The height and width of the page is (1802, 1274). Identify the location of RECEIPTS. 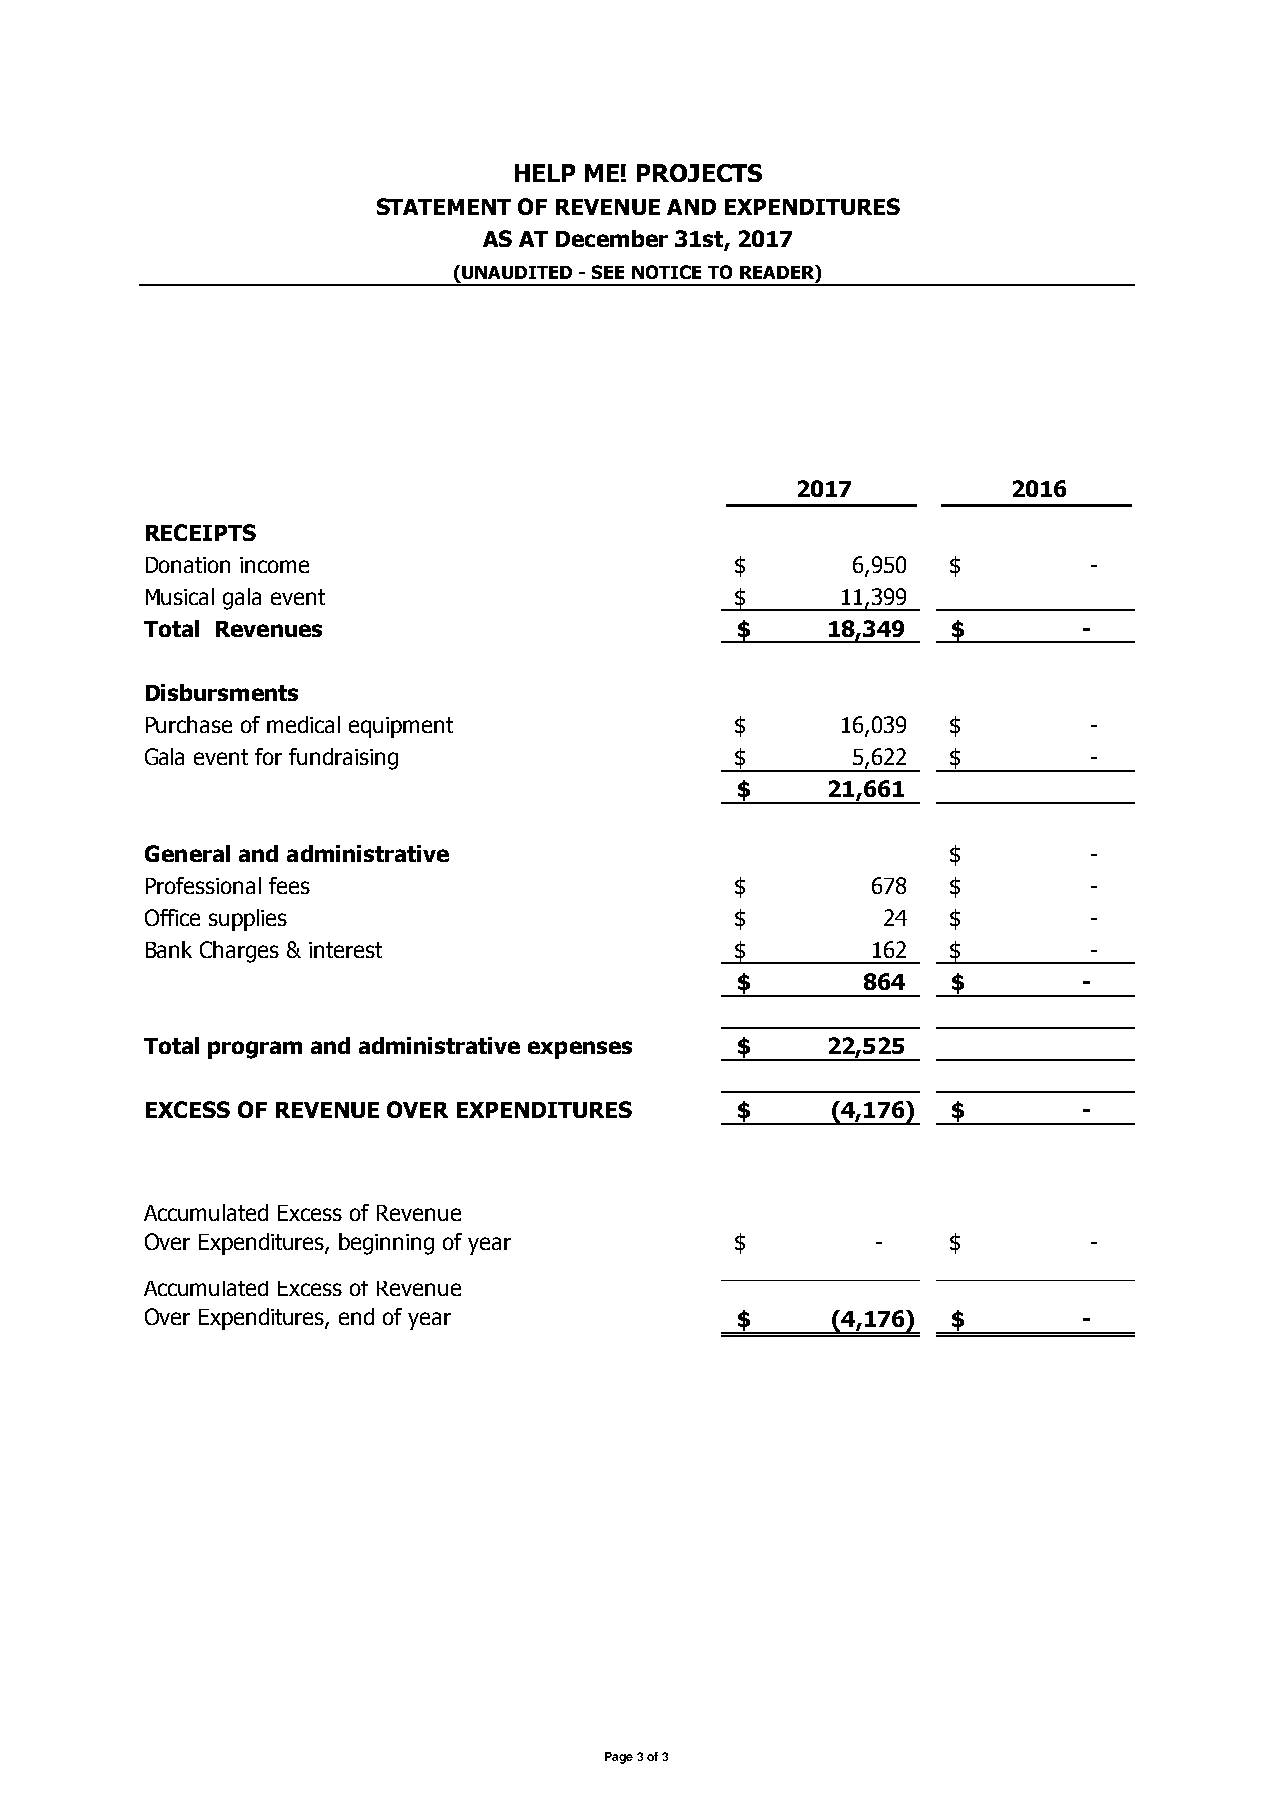
(201, 532).
